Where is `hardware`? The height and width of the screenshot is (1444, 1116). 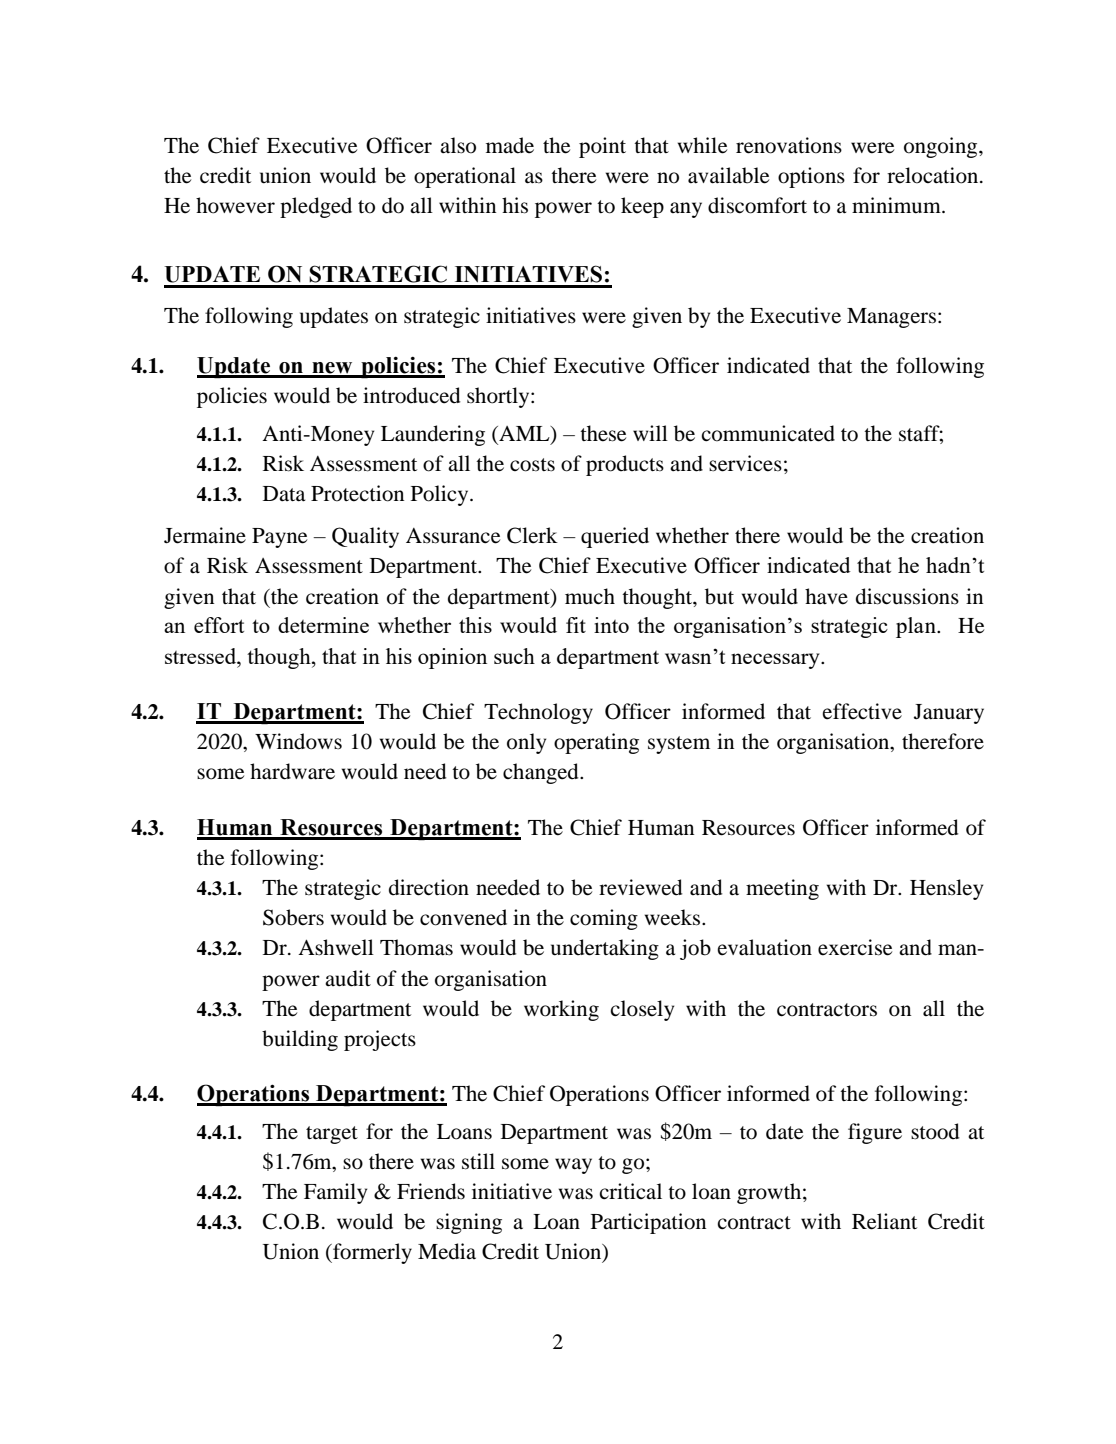 hardware is located at coordinates (292, 771).
